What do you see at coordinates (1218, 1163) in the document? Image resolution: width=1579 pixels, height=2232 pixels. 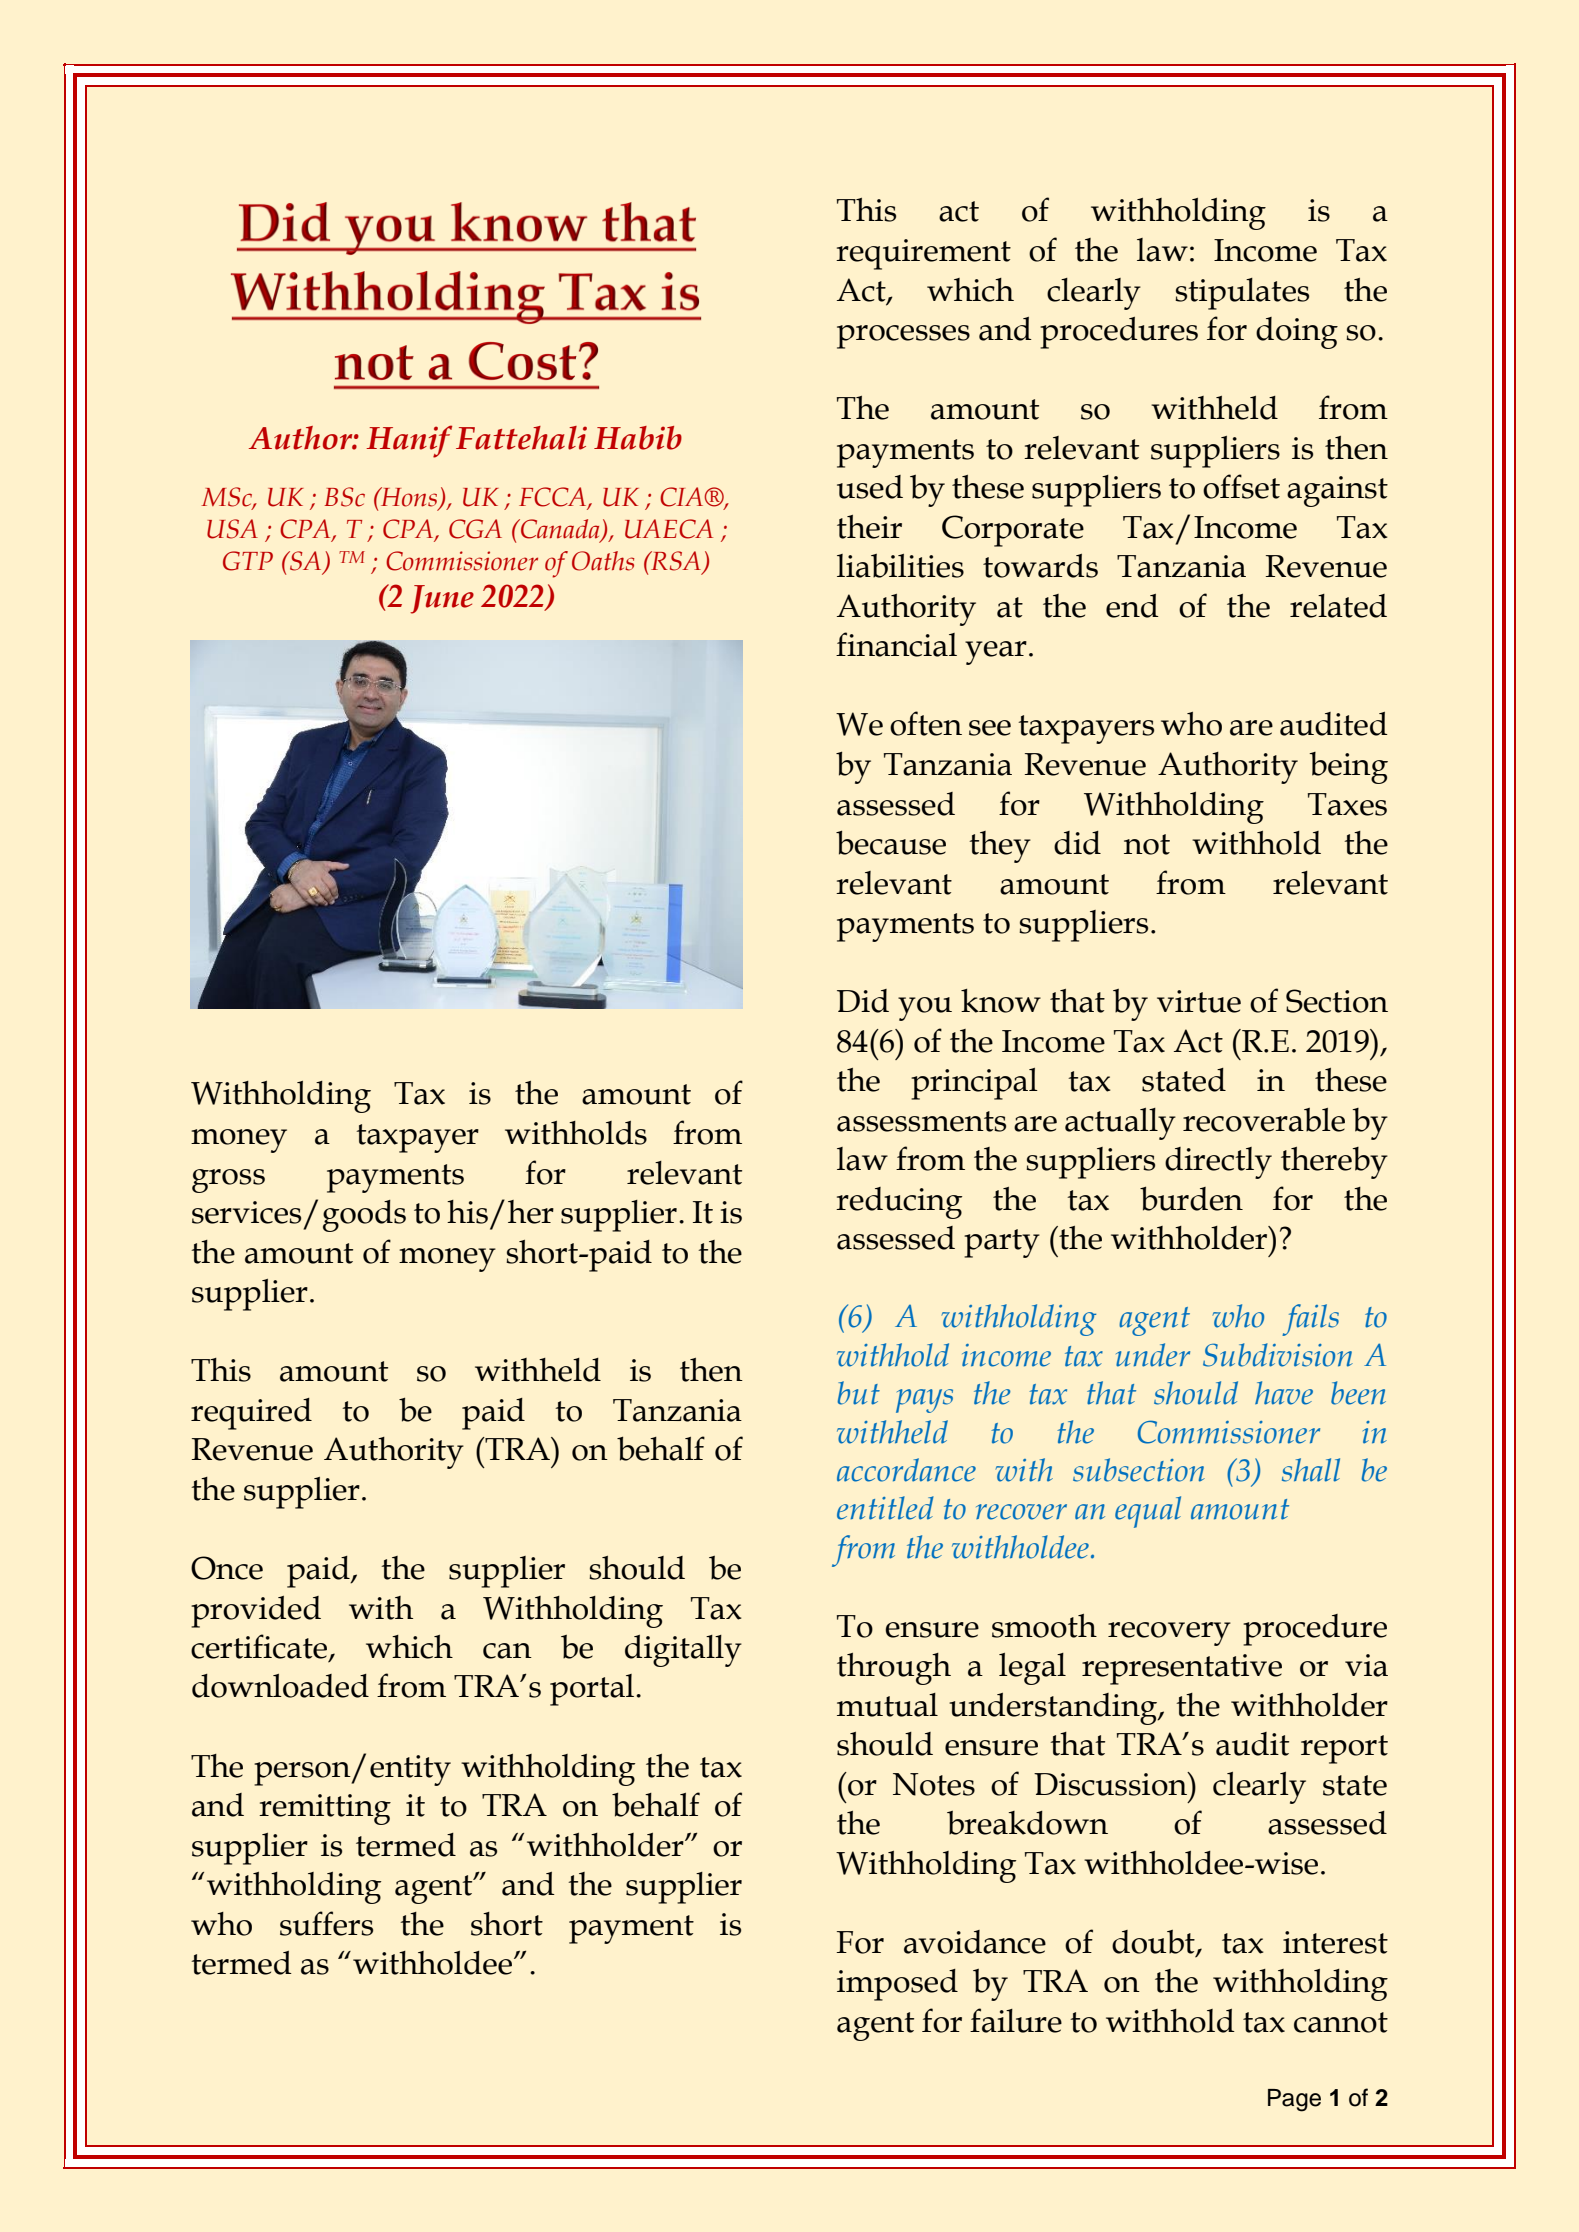 I see `directly` at bounding box center [1218, 1163].
